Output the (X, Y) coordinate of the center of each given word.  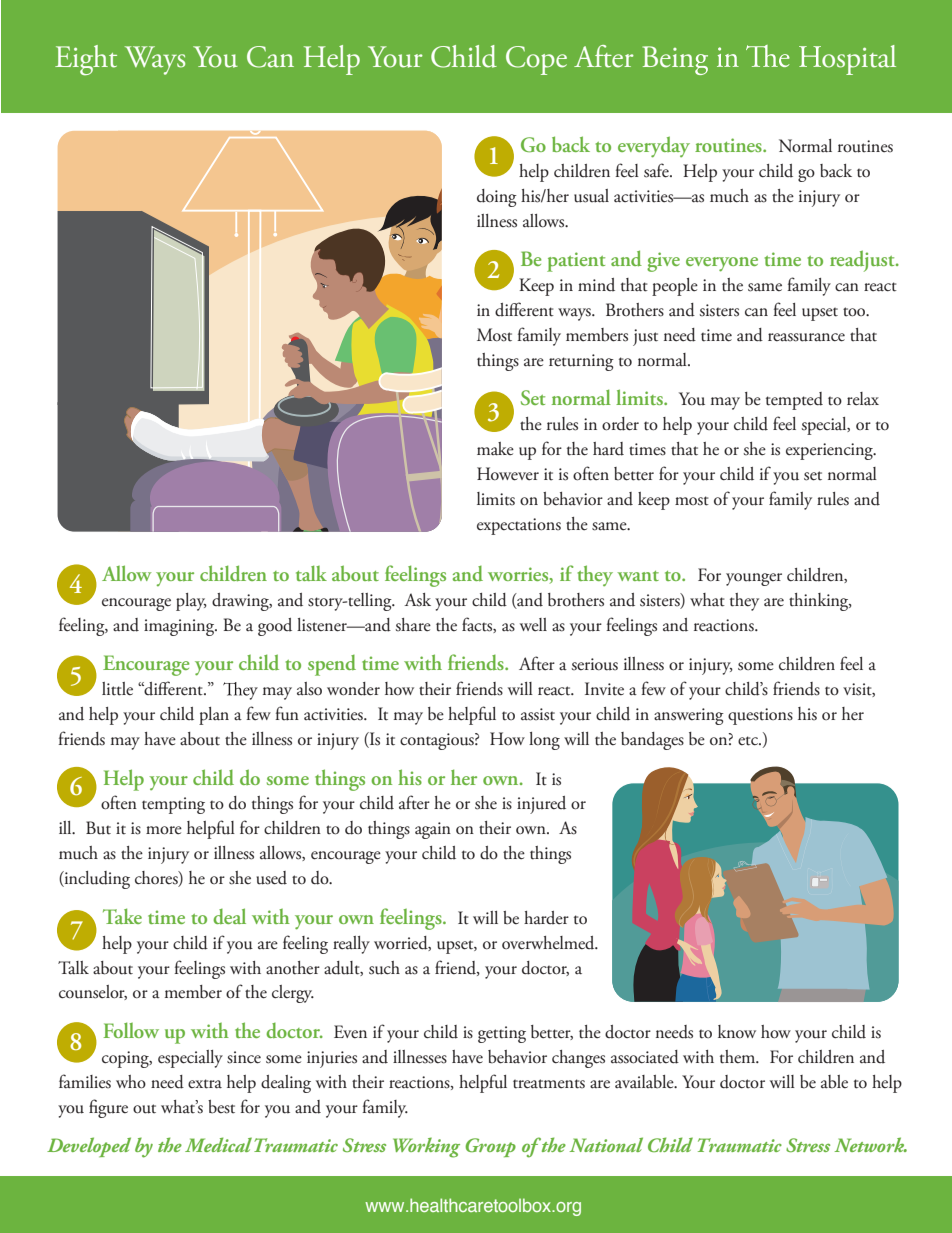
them (739, 1057)
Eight (86, 60)
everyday (654, 147)
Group (490, 1147)
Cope (536, 60)
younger (754, 579)
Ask (417, 600)
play (191, 602)
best (221, 1107)
